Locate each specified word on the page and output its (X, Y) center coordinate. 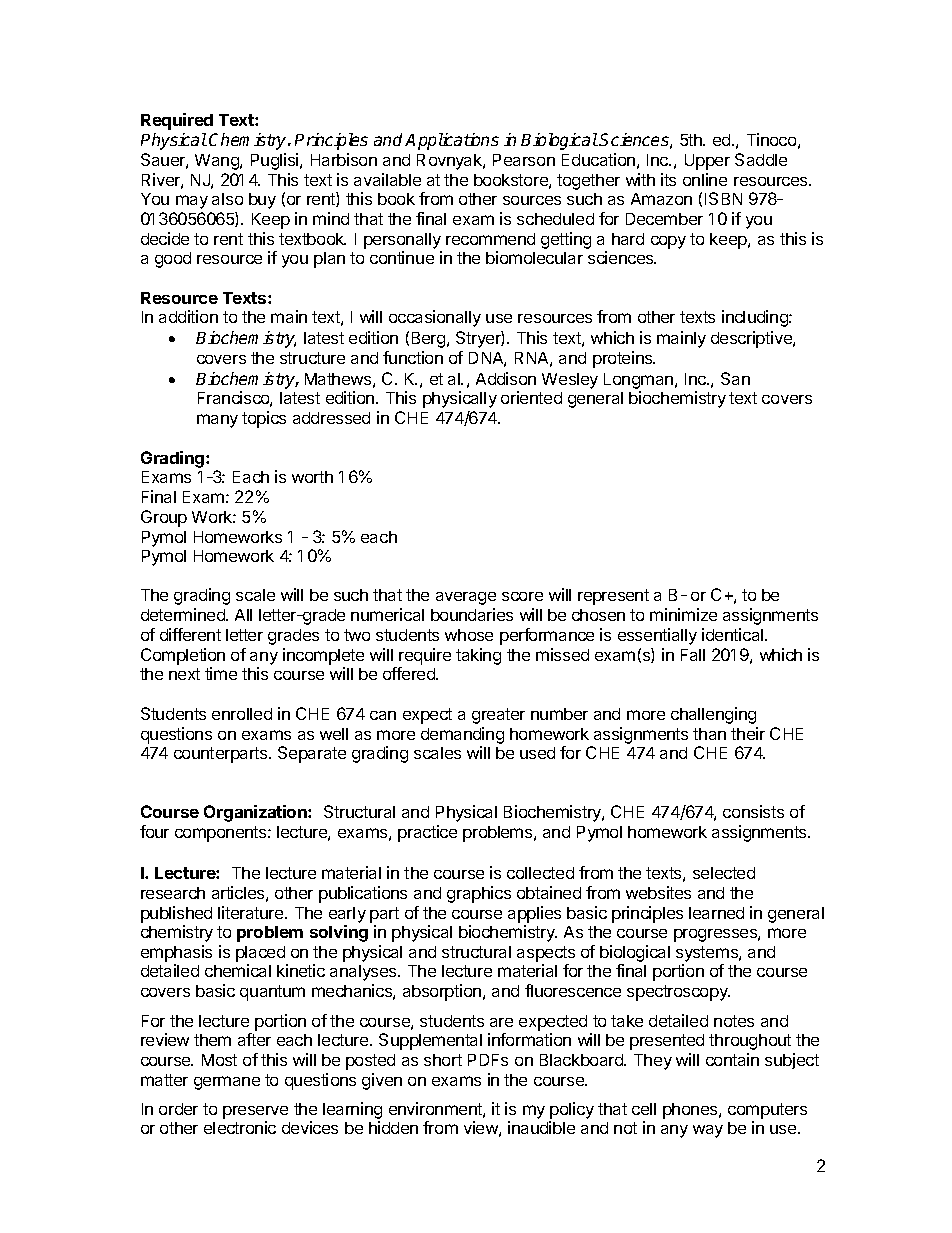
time (221, 673)
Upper (707, 162)
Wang (218, 162)
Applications (452, 141)
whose (469, 635)
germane (227, 1083)
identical (732, 634)
